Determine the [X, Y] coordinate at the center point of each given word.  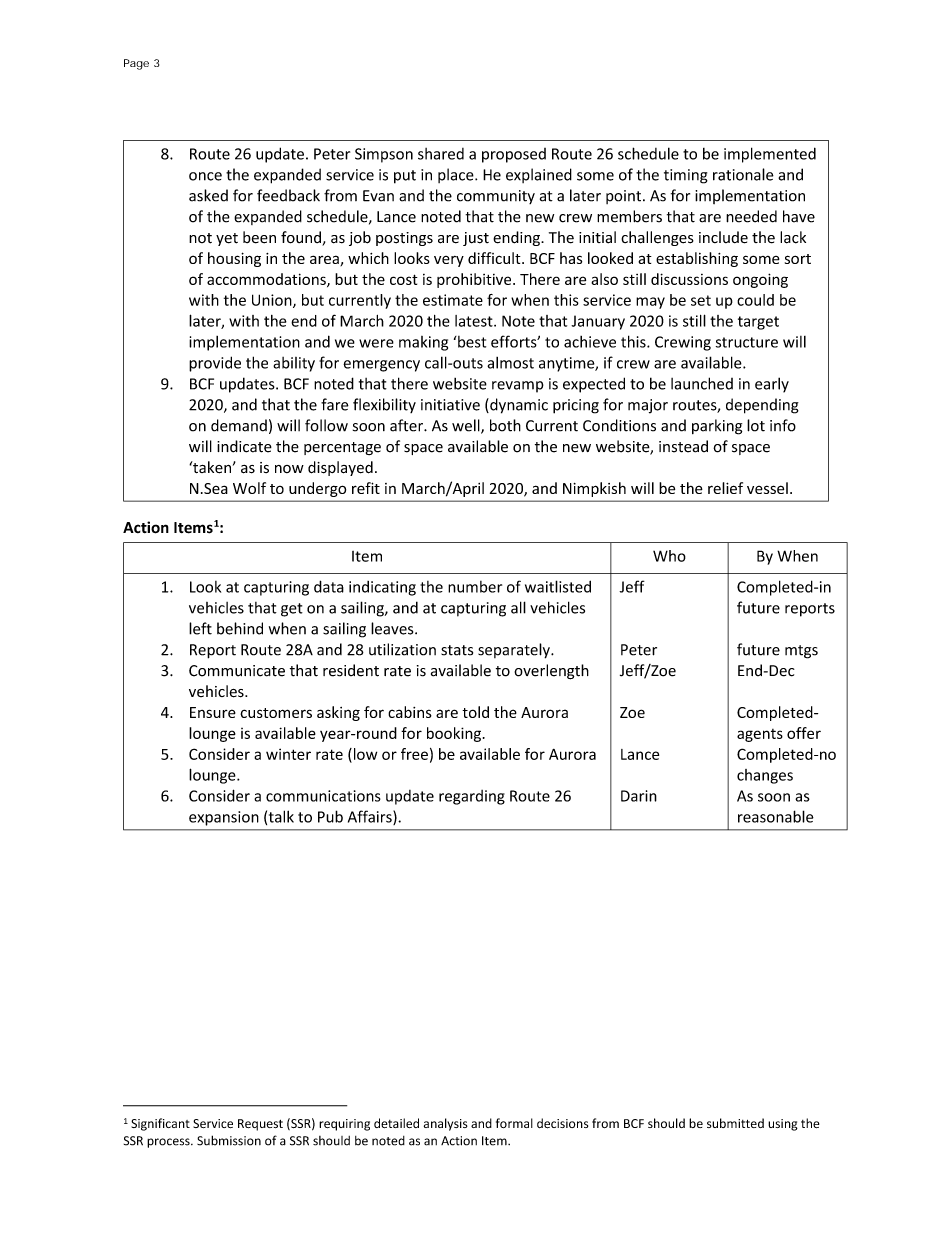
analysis [446, 1124]
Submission [229, 1140]
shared [441, 154]
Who [669, 556]
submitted [735, 1123]
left [200, 628]
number [475, 587]
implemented [770, 155]
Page [136, 64]
